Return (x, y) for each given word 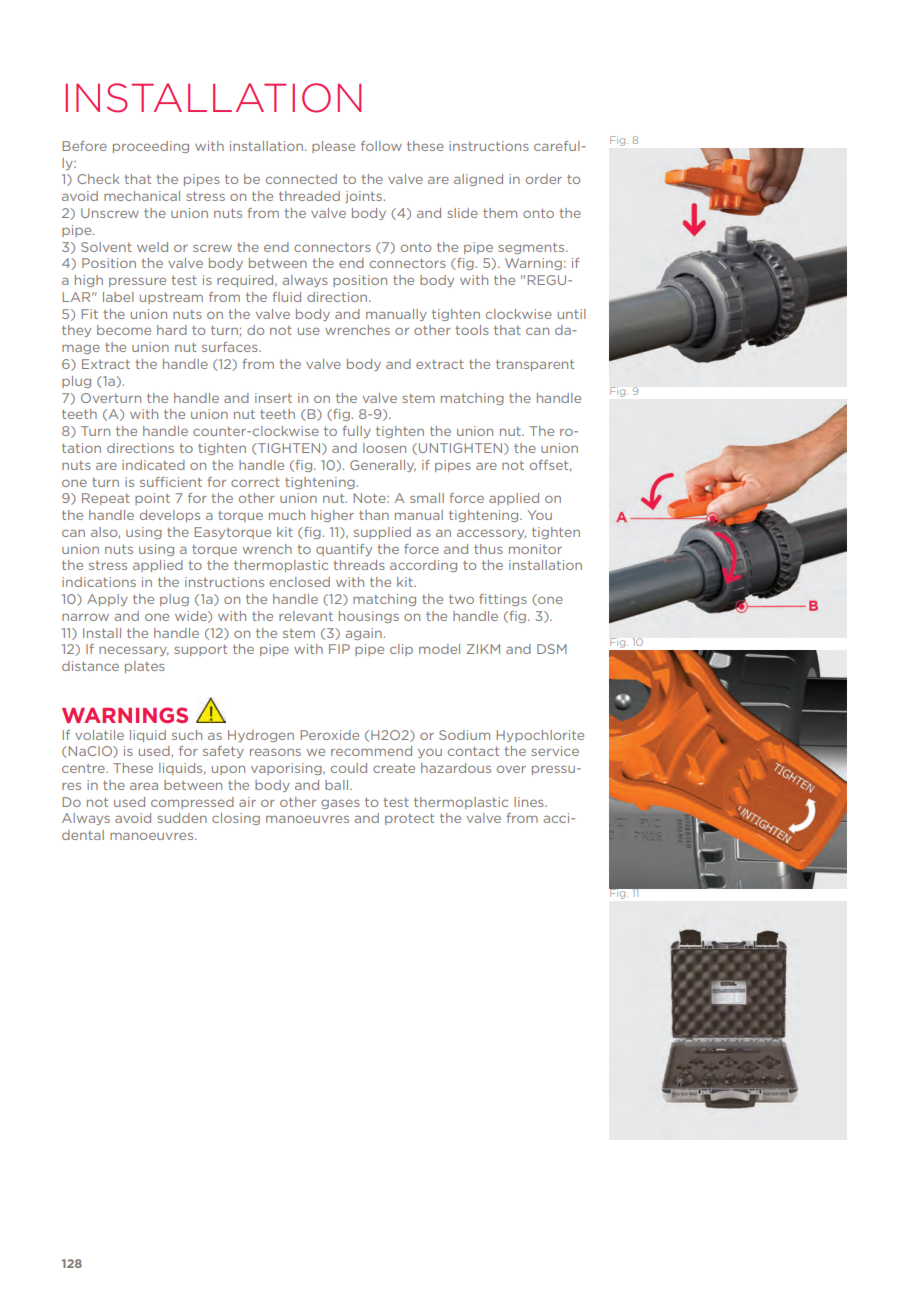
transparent (535, 365)
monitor (535, 549)
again (364, 634)
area (144, 786)
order (544, 179)
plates (145, 667)
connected (301, 179)
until (572, 314)
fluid (287, 297)
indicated (153, 465)
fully (357, 432)
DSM (552, 649)
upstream (171, 298)
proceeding (151, 147)
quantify (344, 550)
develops (170, 516)
